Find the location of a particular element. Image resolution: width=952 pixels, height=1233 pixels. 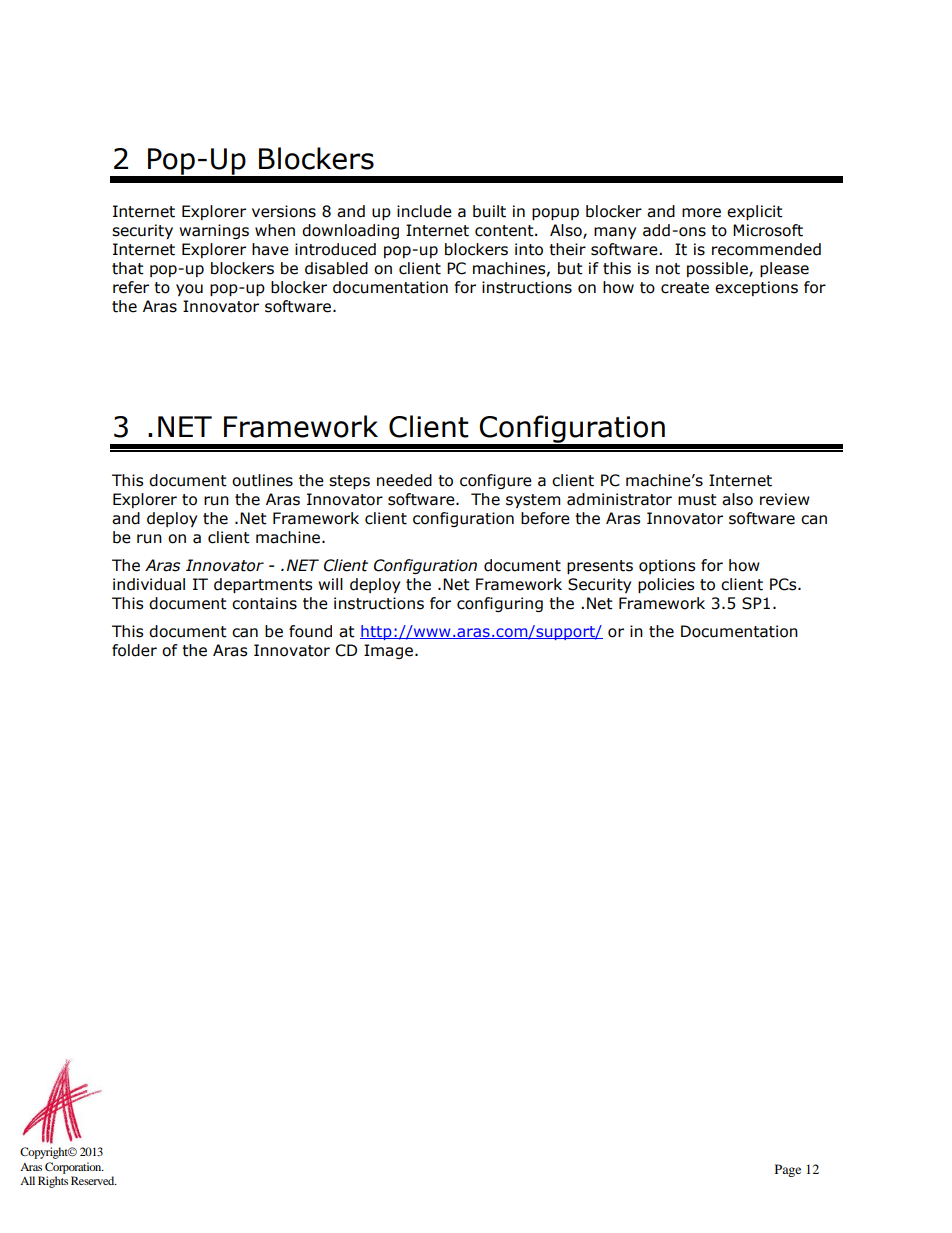

will is located at coordinates (330, 584).
